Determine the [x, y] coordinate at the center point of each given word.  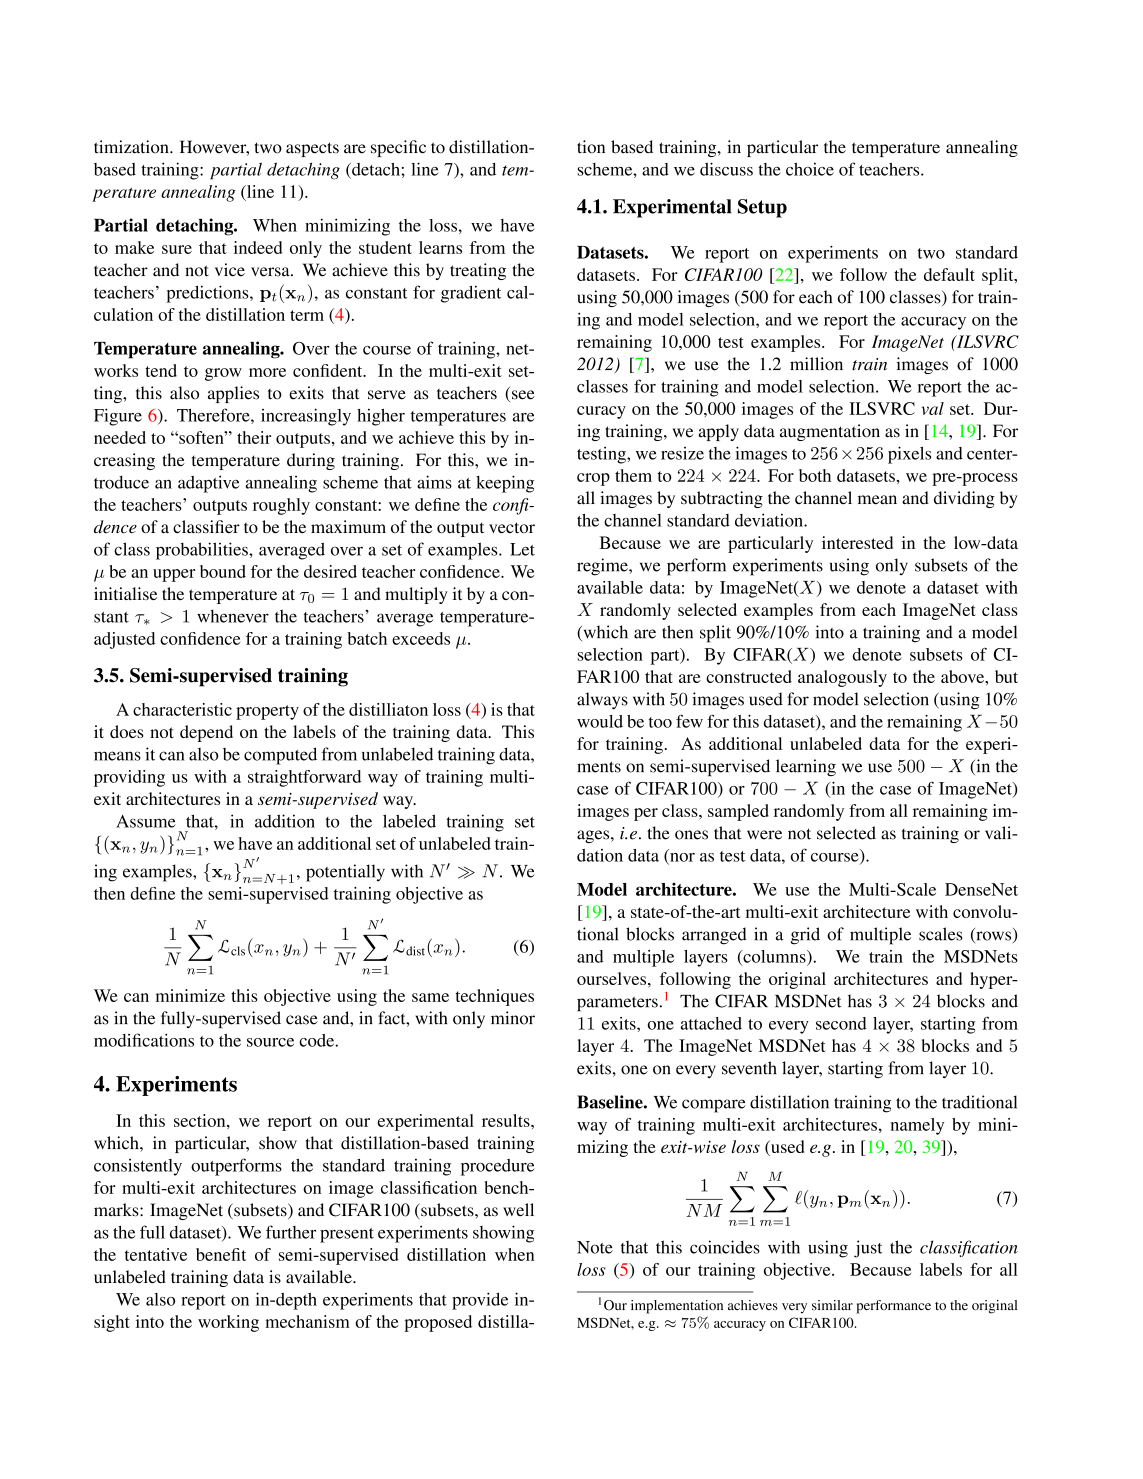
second [841, 1023]
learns [440, 247]
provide [480, 1301]
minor [513, 1018]
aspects [312, 149]
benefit [221, 1254]
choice [810, 169]
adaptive [209, 484]
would [600, 721]
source [270, 1042]
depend [206, 733]
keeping [505, 484]
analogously [842, 678]
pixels [909, 455]
